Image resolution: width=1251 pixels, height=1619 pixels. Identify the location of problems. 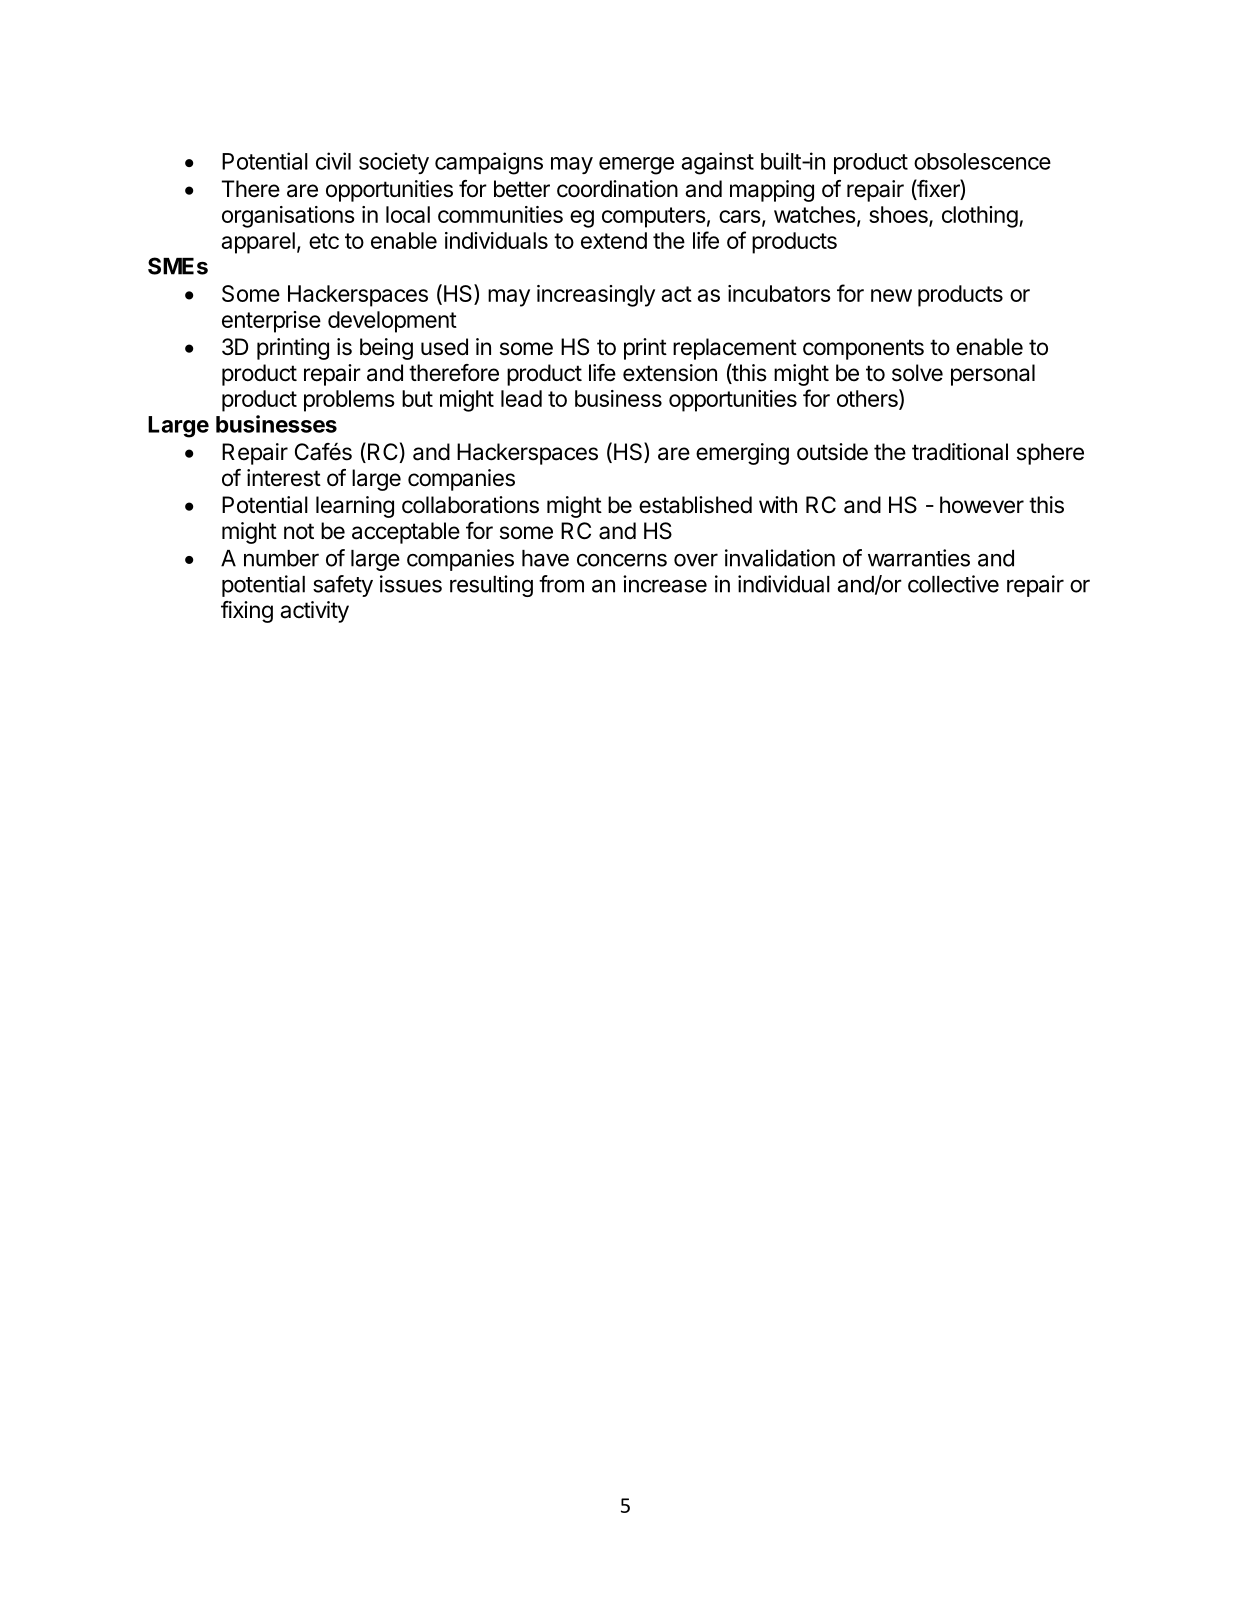
(349, 401).
